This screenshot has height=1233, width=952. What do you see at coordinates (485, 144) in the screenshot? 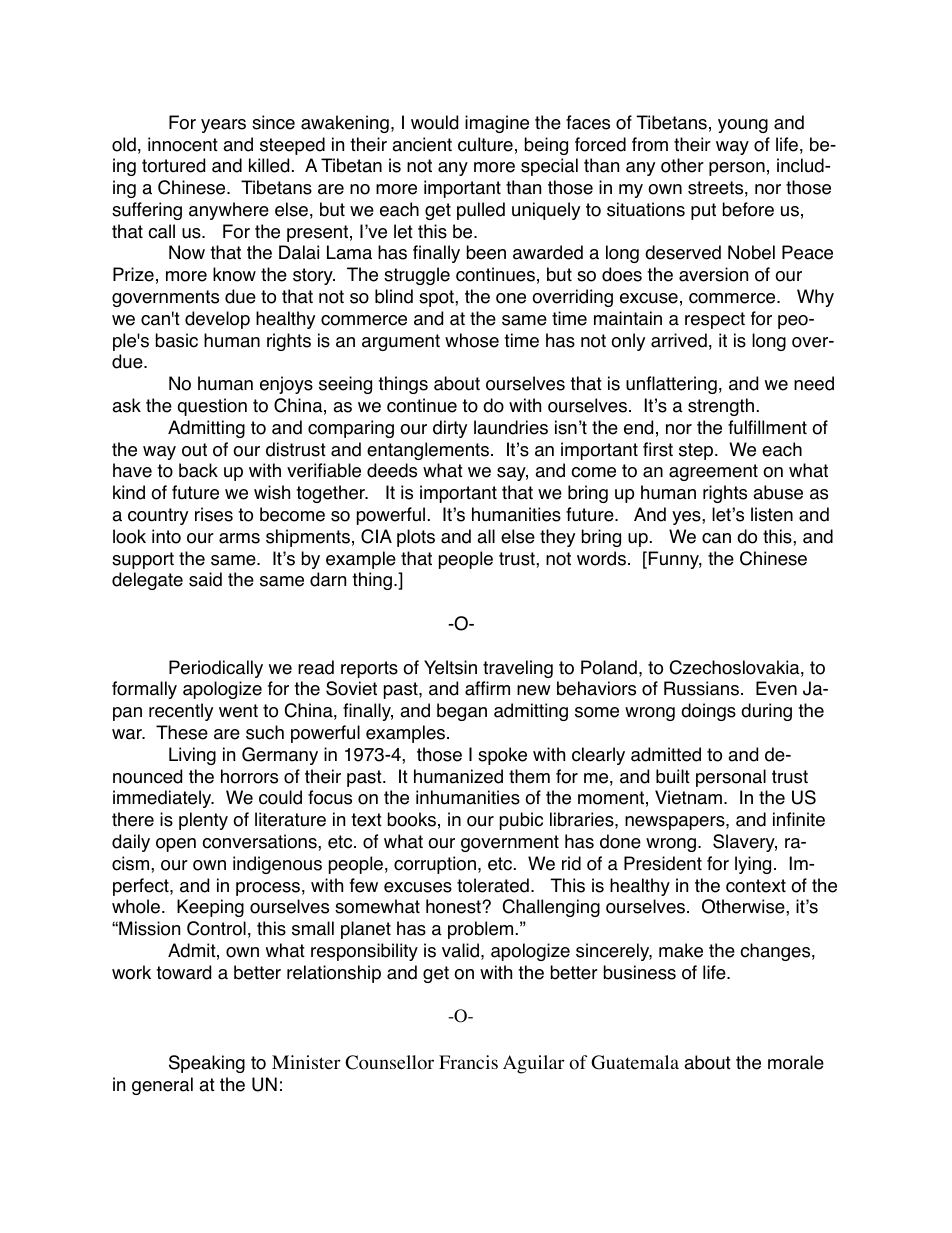
I see `culture` at bounding box center [485, 144].
